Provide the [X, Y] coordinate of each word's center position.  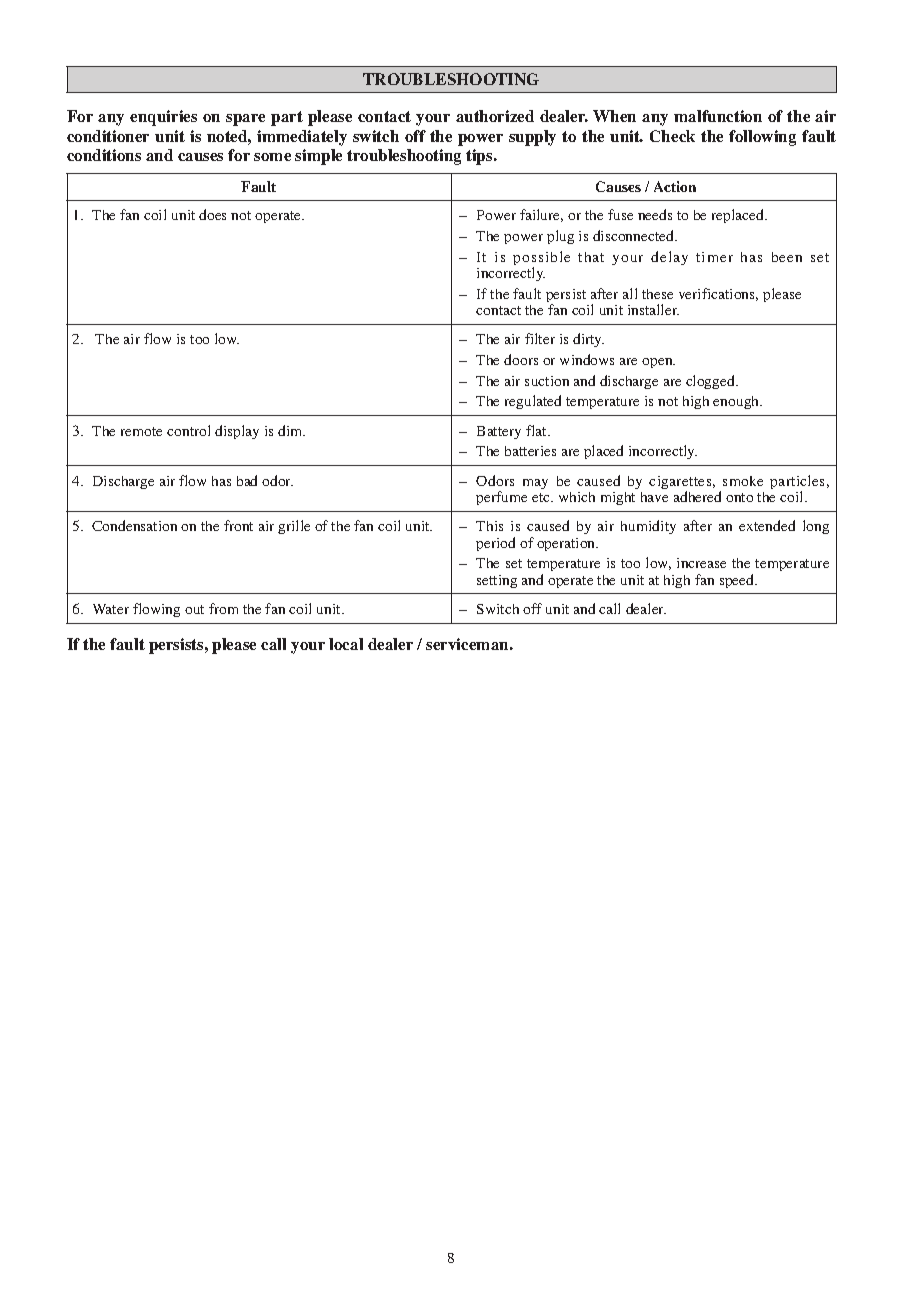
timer [714, 257]
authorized [495, 116]
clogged [712, 382]
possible [541, 259]
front [238, 525]
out [194, 609]
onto [739, 497]
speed [738, 581]
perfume [501, 498]
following [762, 138]
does [212, 214]
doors [521, 359]
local [346, 644]
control [188, 430]
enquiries [163, 118]
